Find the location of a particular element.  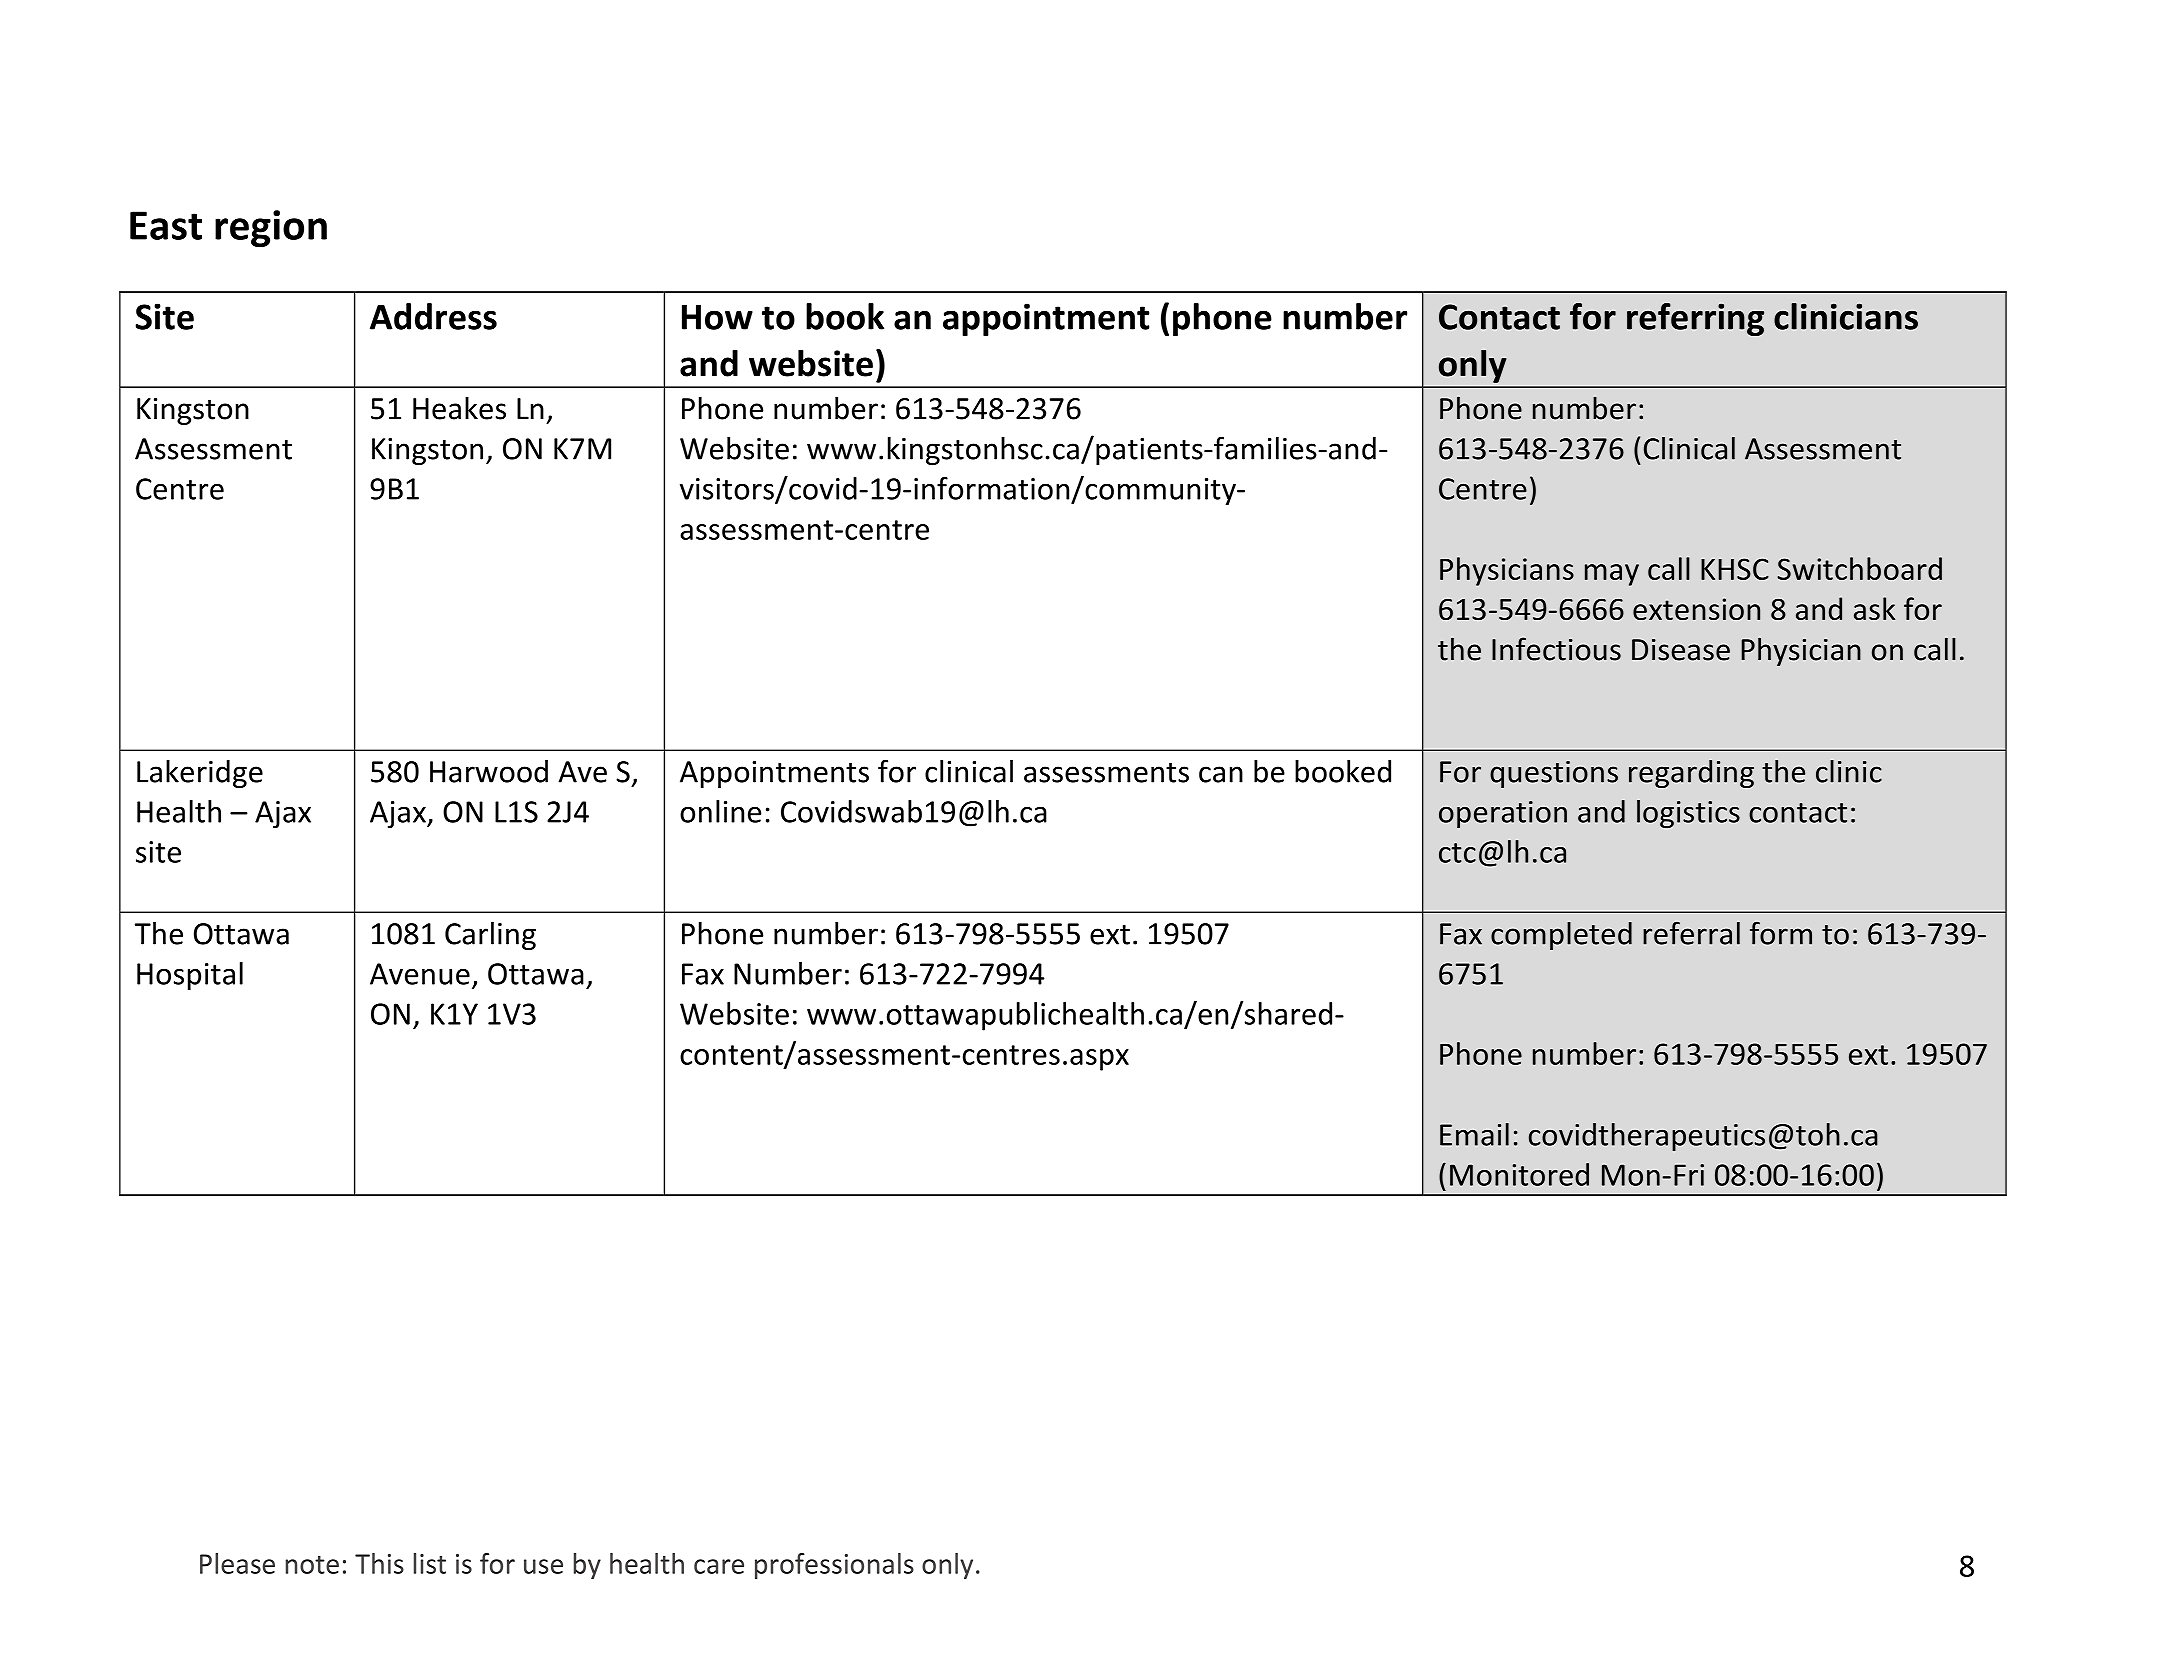

referring is located at coordinates (1695, 319).
